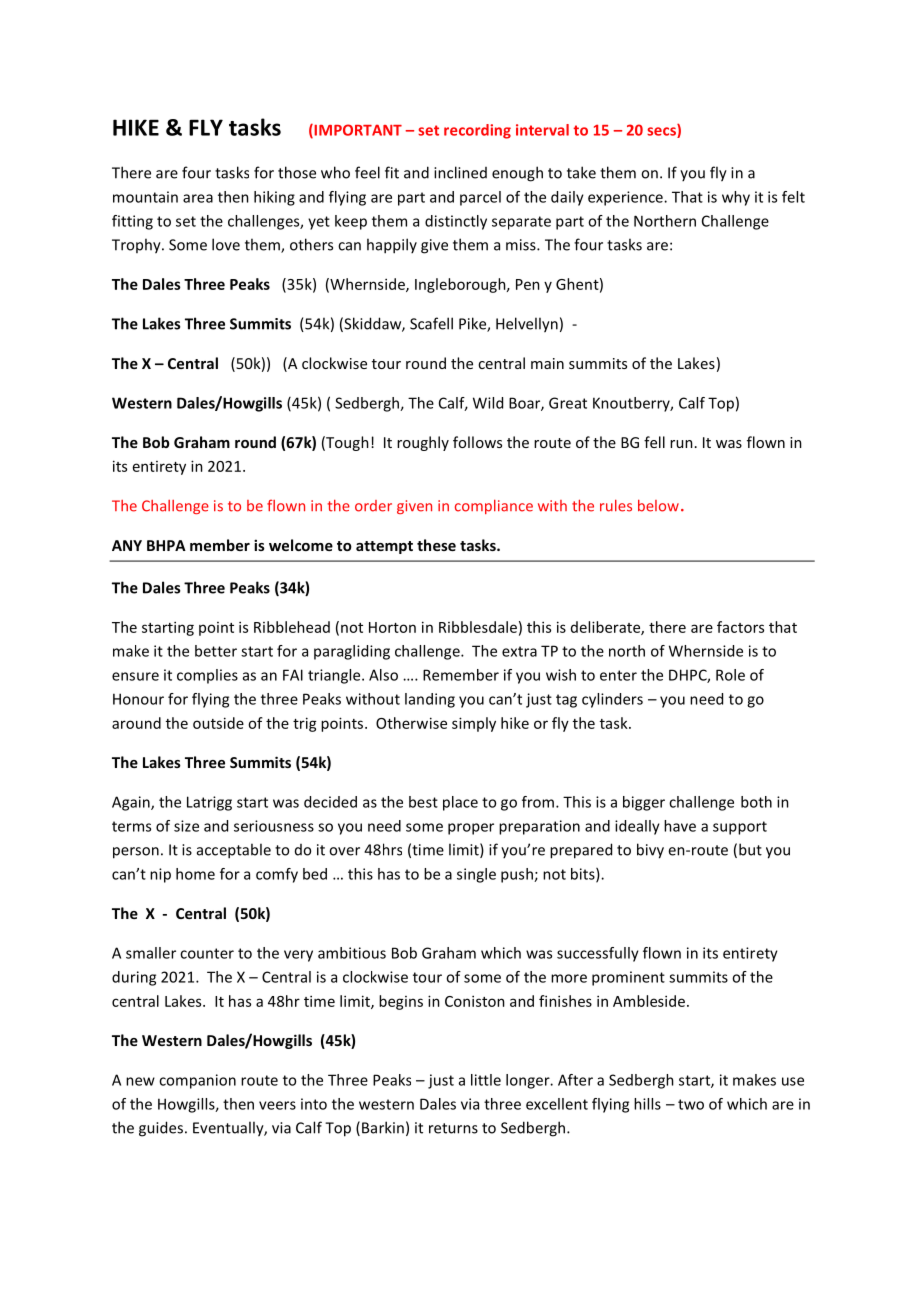 The image size is (924, 1307). I want to click on factors, so click(740, 627).
